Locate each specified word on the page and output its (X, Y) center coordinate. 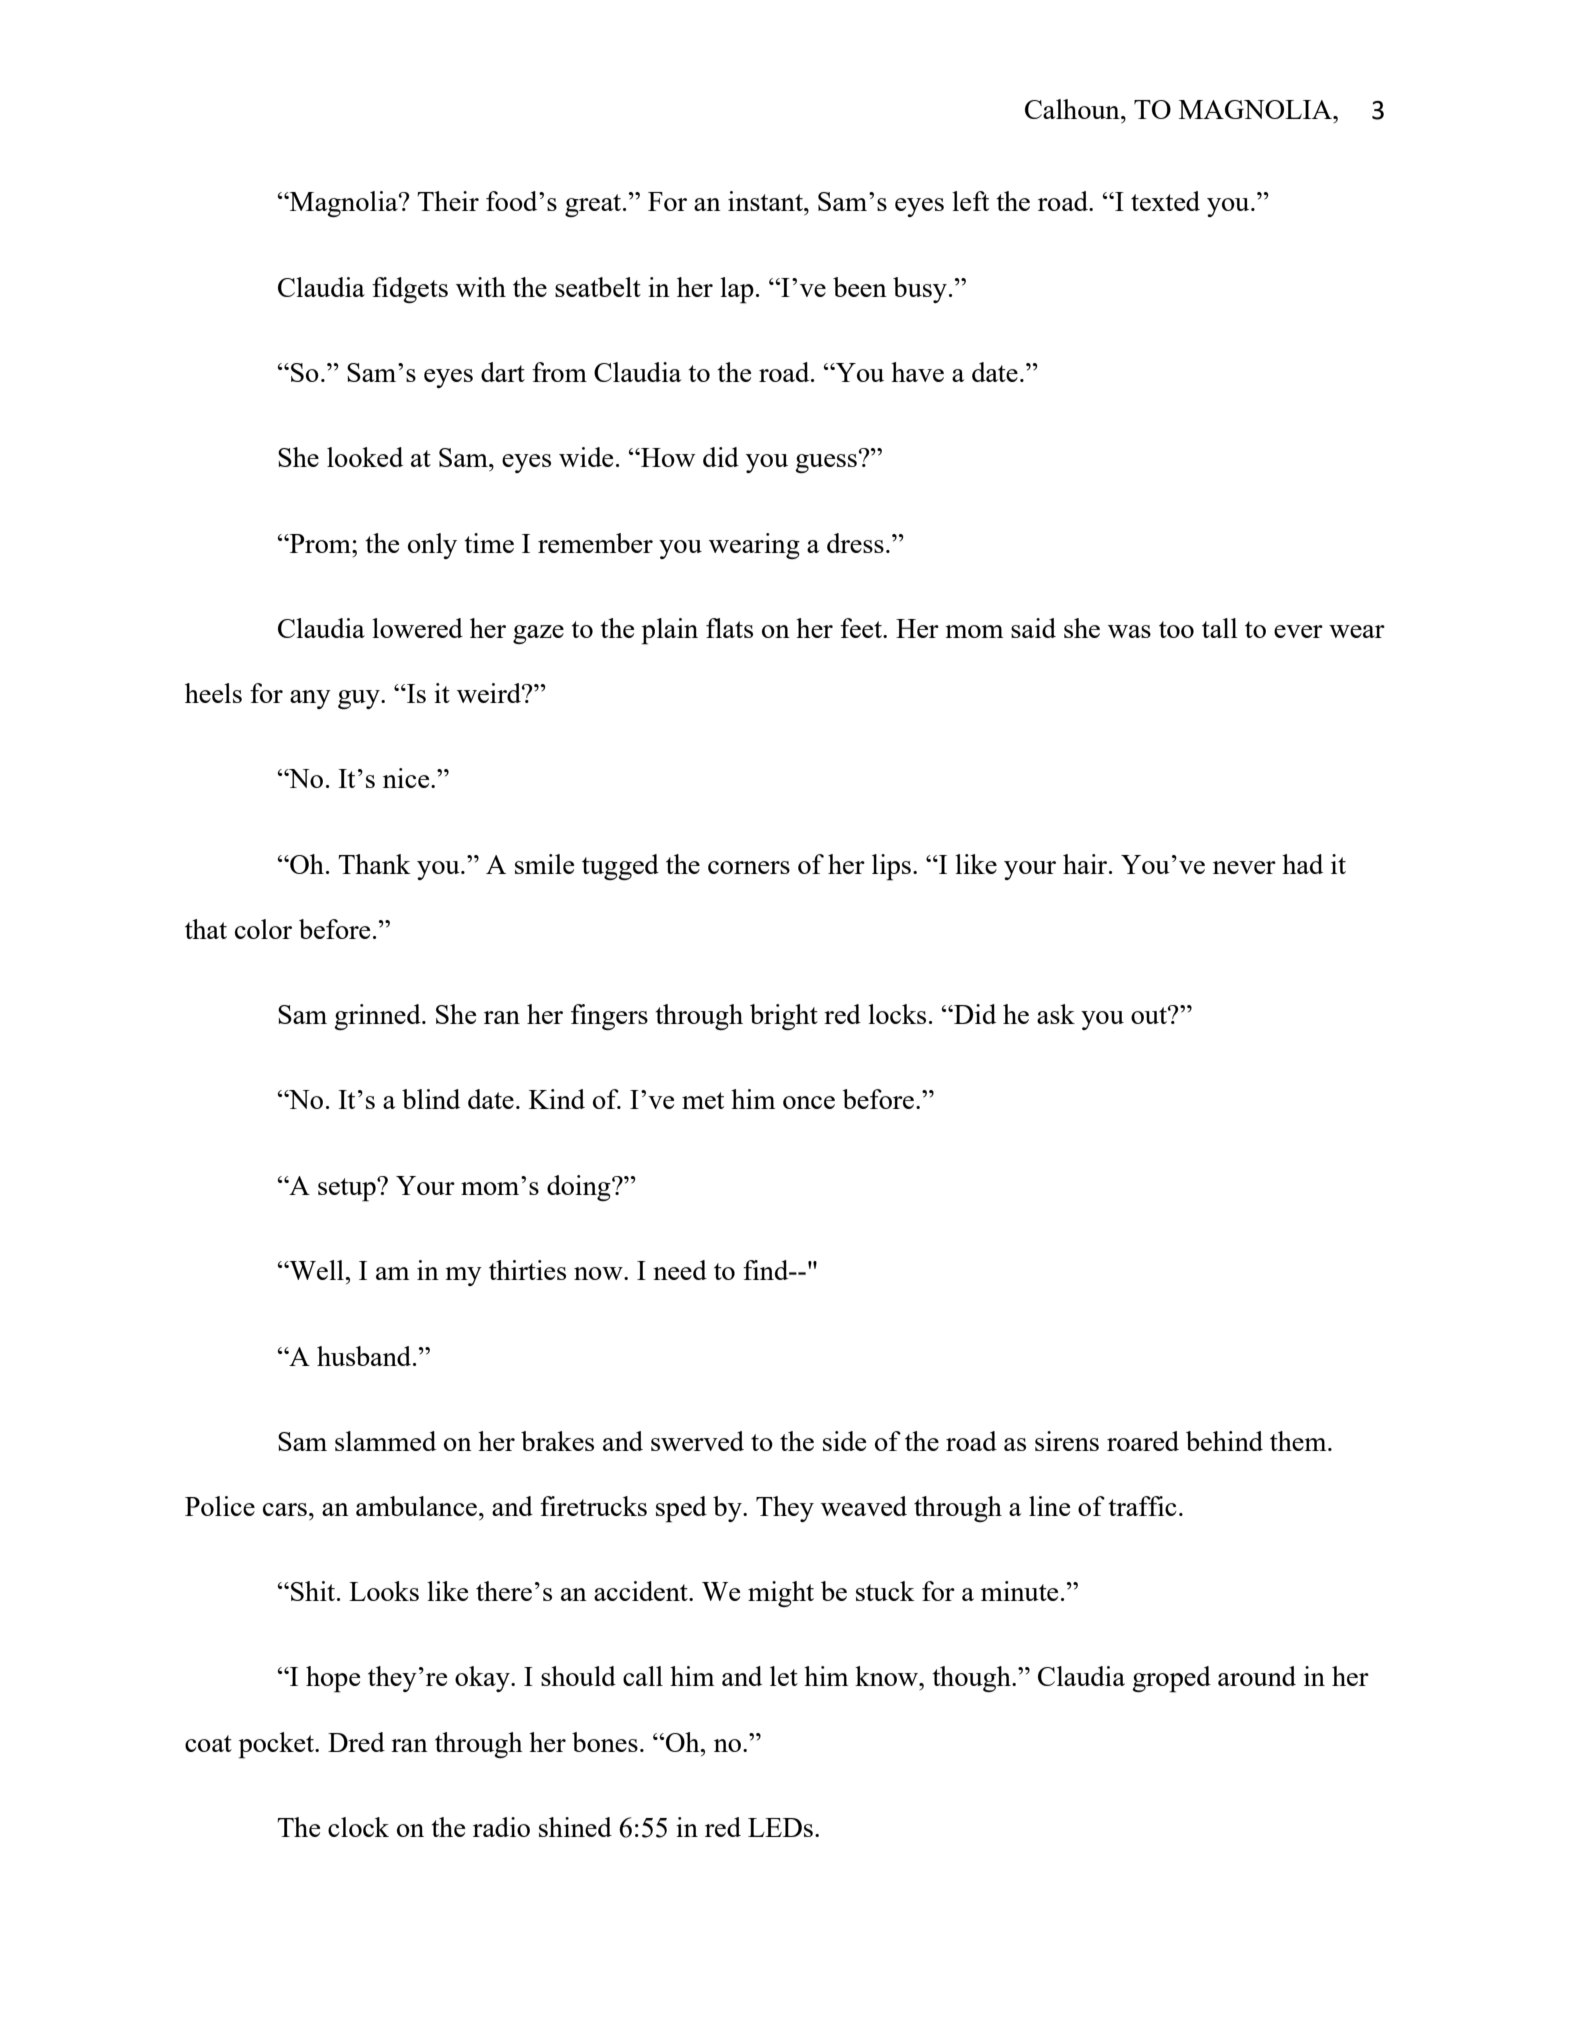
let (784, 1676)
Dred (356, 1742)
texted (1165, 201)
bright (784, 1017)
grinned (378, 1017)
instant (766, 201)
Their (448, 201)
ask (1056, 1014)
